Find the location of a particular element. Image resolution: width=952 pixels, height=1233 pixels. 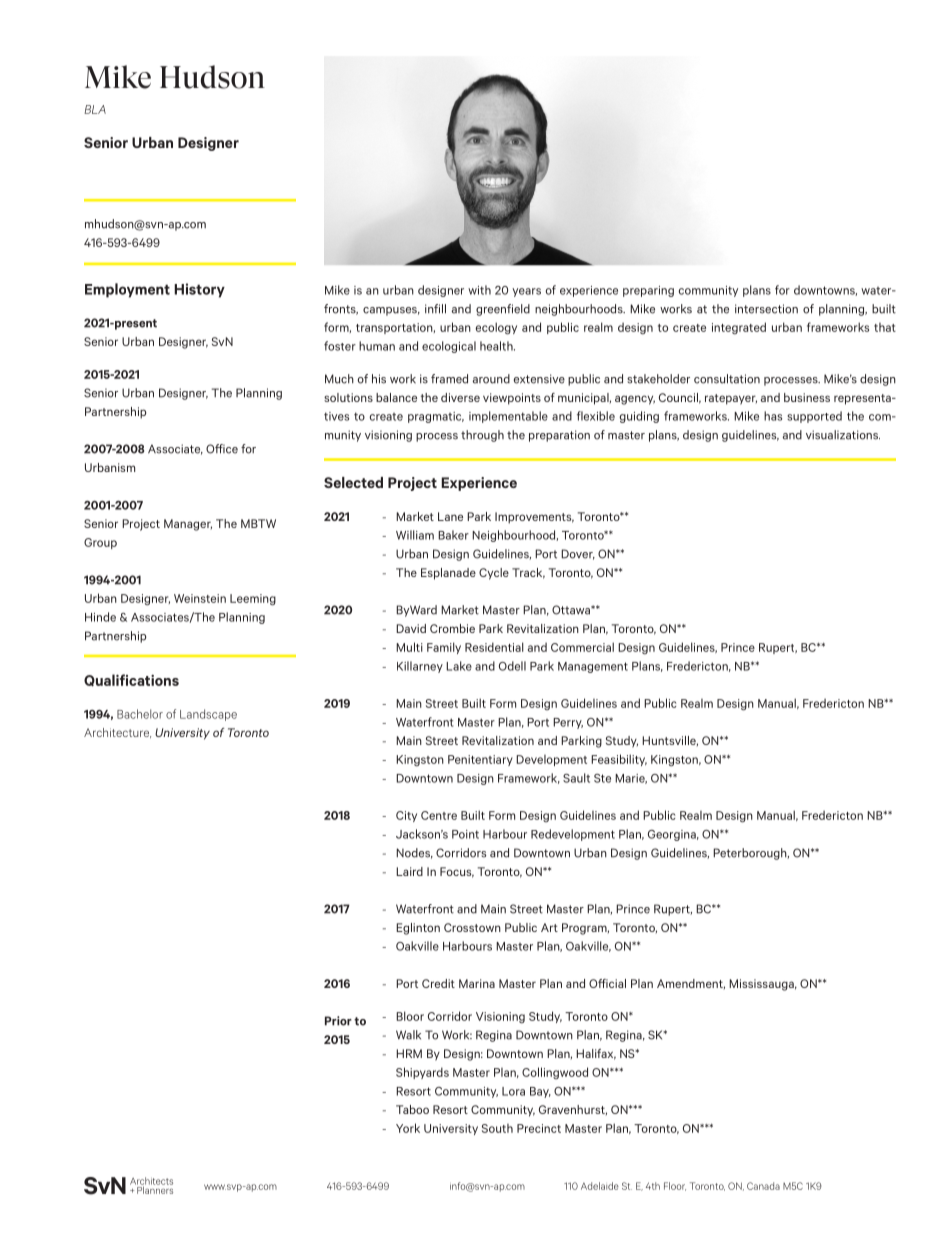

Centre is located at coordinates (439, 815).
